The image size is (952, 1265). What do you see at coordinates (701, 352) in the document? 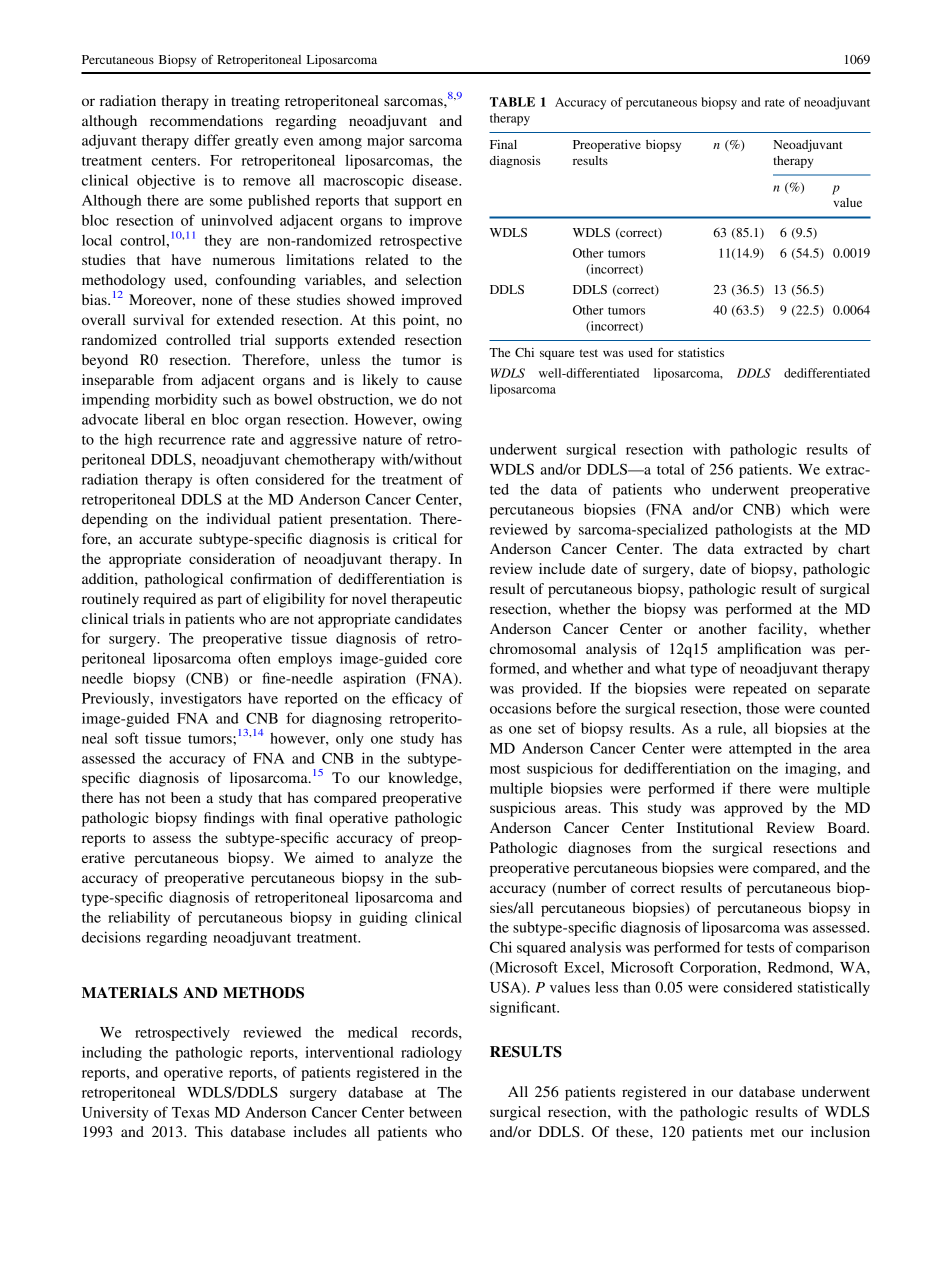
I see `statistics` at bounding box center [701, 352].
